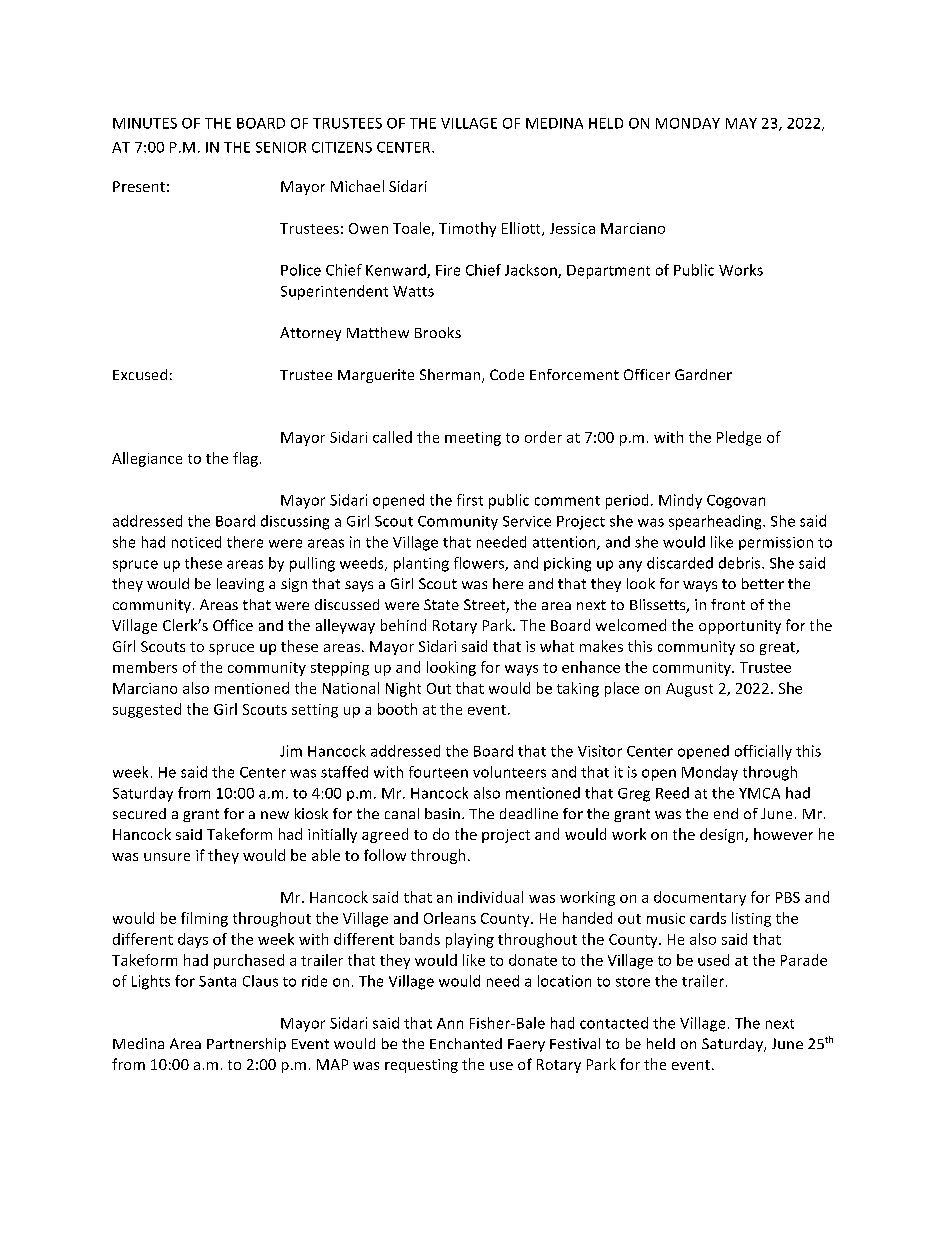  I want to click on leaving, so click(240, 585).
